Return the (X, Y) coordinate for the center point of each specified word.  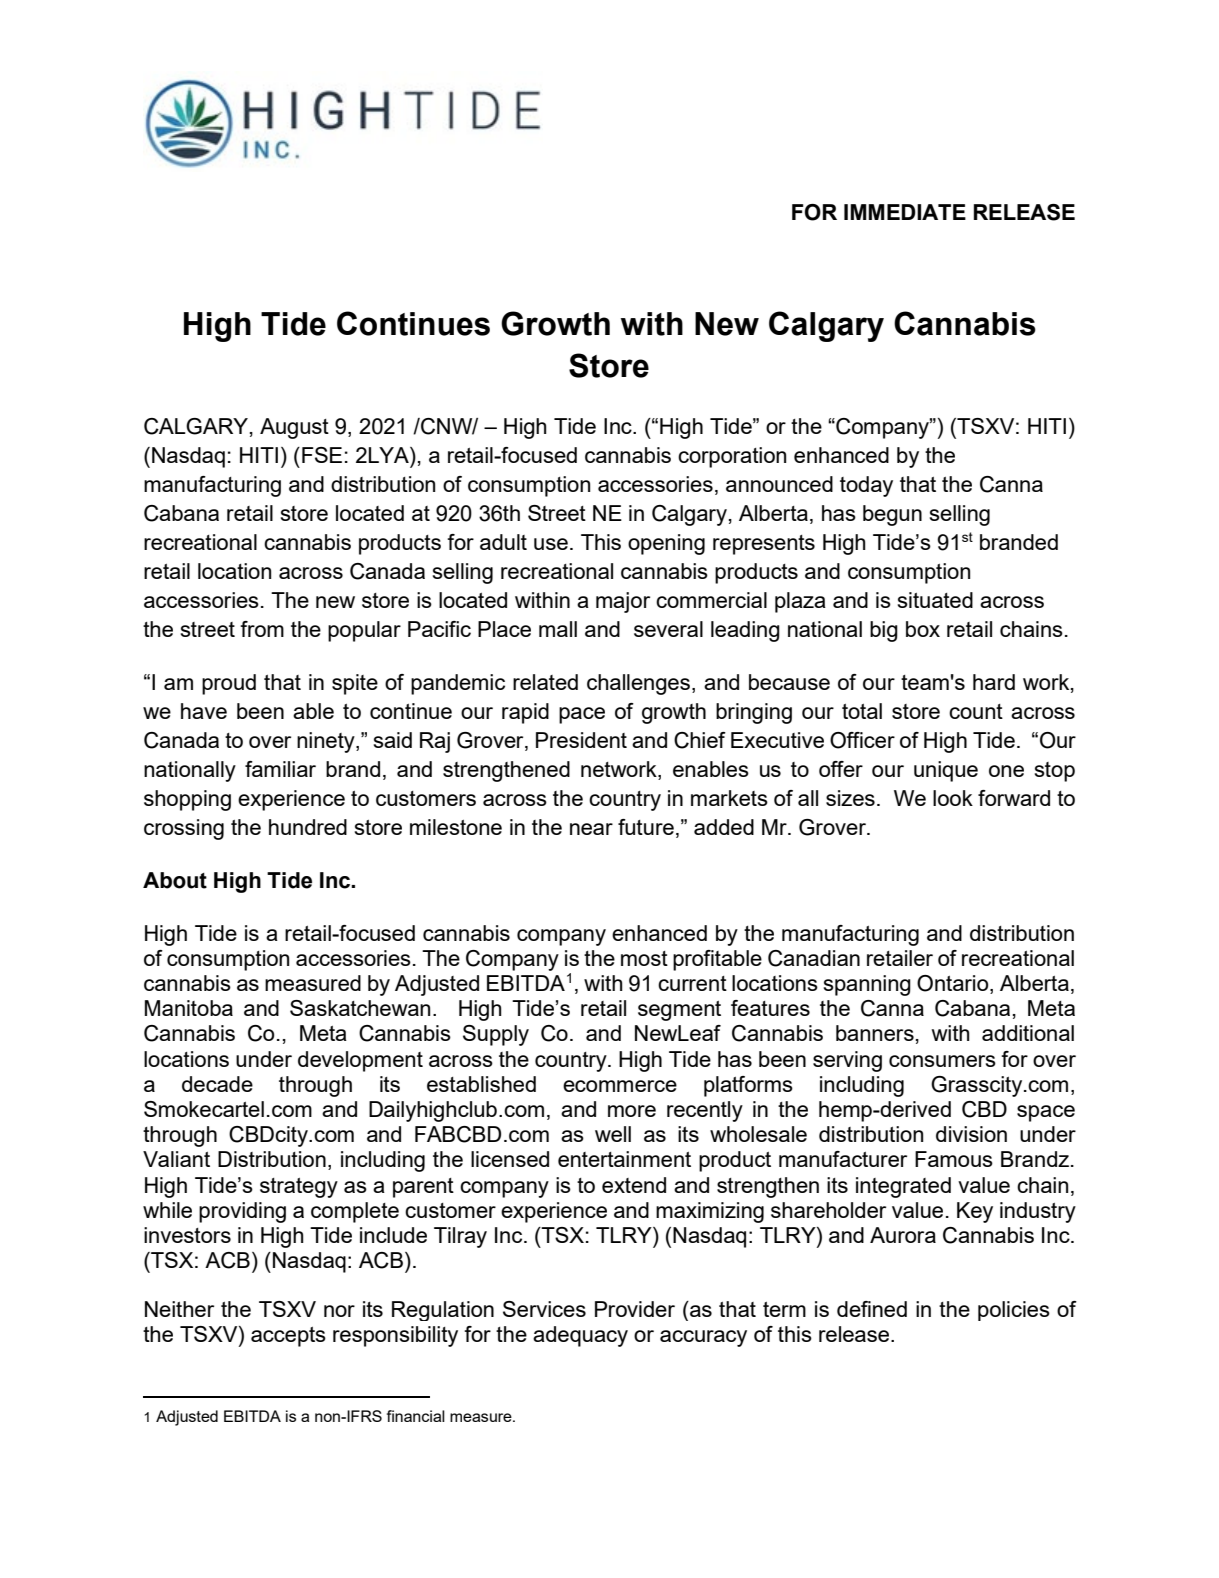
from (262, 629)
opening (666, 544)
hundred (308, 827)
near (591, 829)
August (294, 428)
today (866, 486)
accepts (288, 1337)
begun (892, 515)
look (953, 798)
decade (217, 1084)
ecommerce (620, 1086)
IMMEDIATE (905, 212)
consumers (942, 1061)
